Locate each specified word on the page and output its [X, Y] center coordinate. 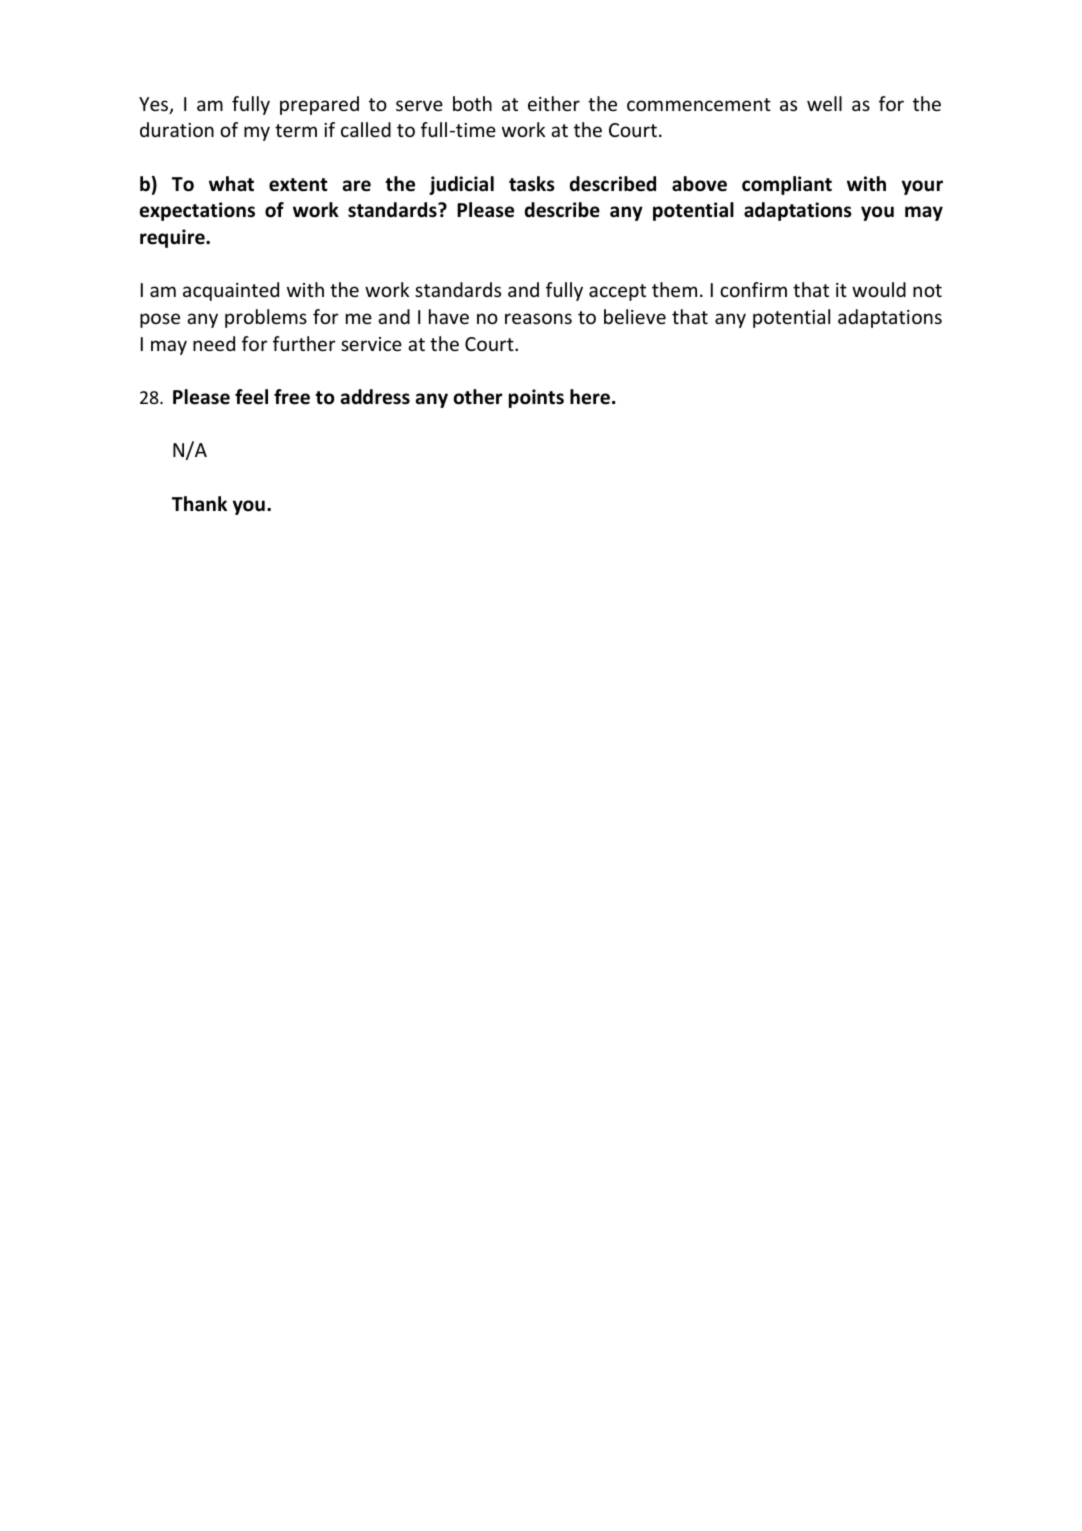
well [824, 103]
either [554, 103]
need [214, 343]
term [296, 130]
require [173, 238]
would [879, 289]
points [536, 398]
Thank [199, 504]
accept [617, 292]
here [590, 397]
